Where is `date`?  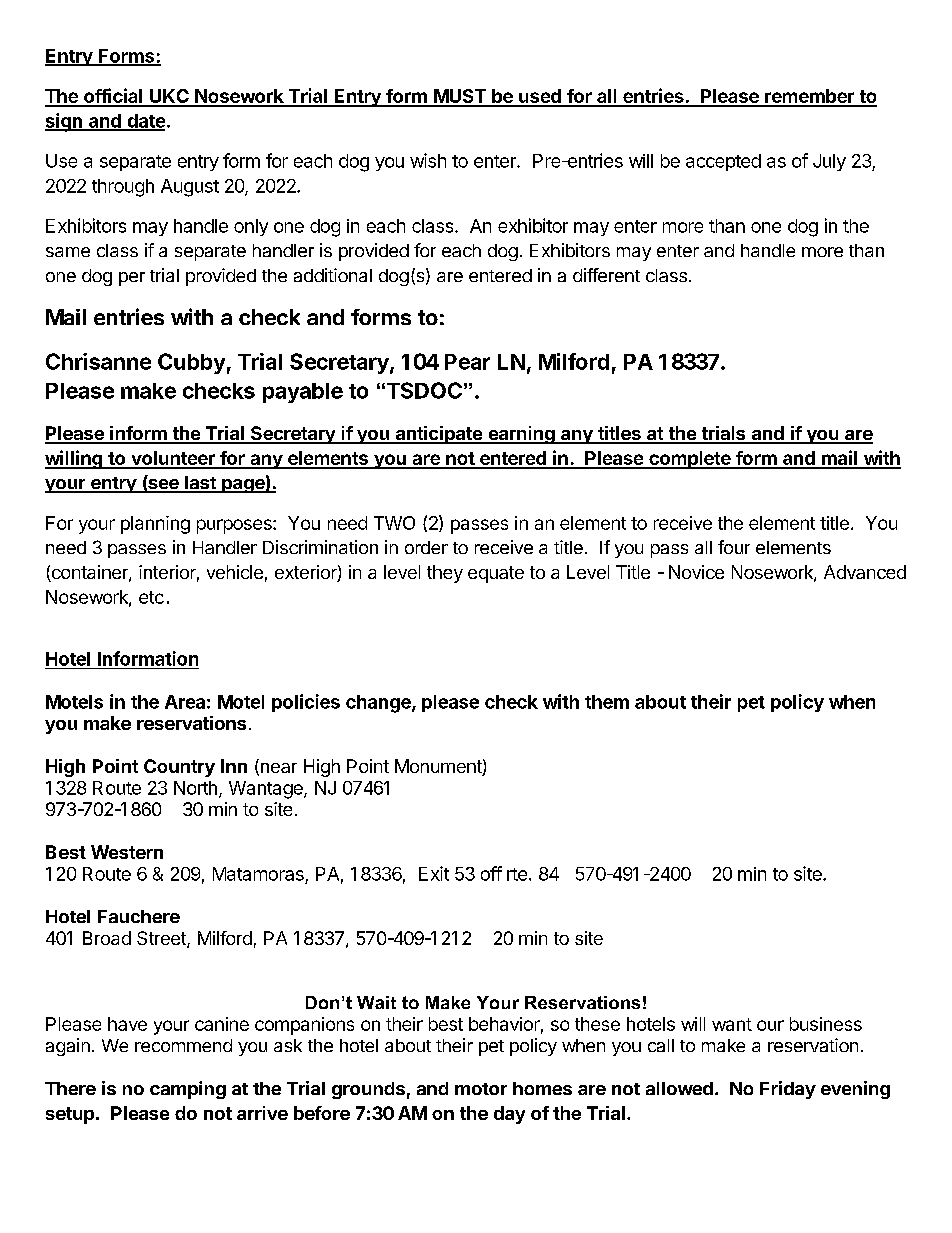 date is located at coordinates (145, 122).
